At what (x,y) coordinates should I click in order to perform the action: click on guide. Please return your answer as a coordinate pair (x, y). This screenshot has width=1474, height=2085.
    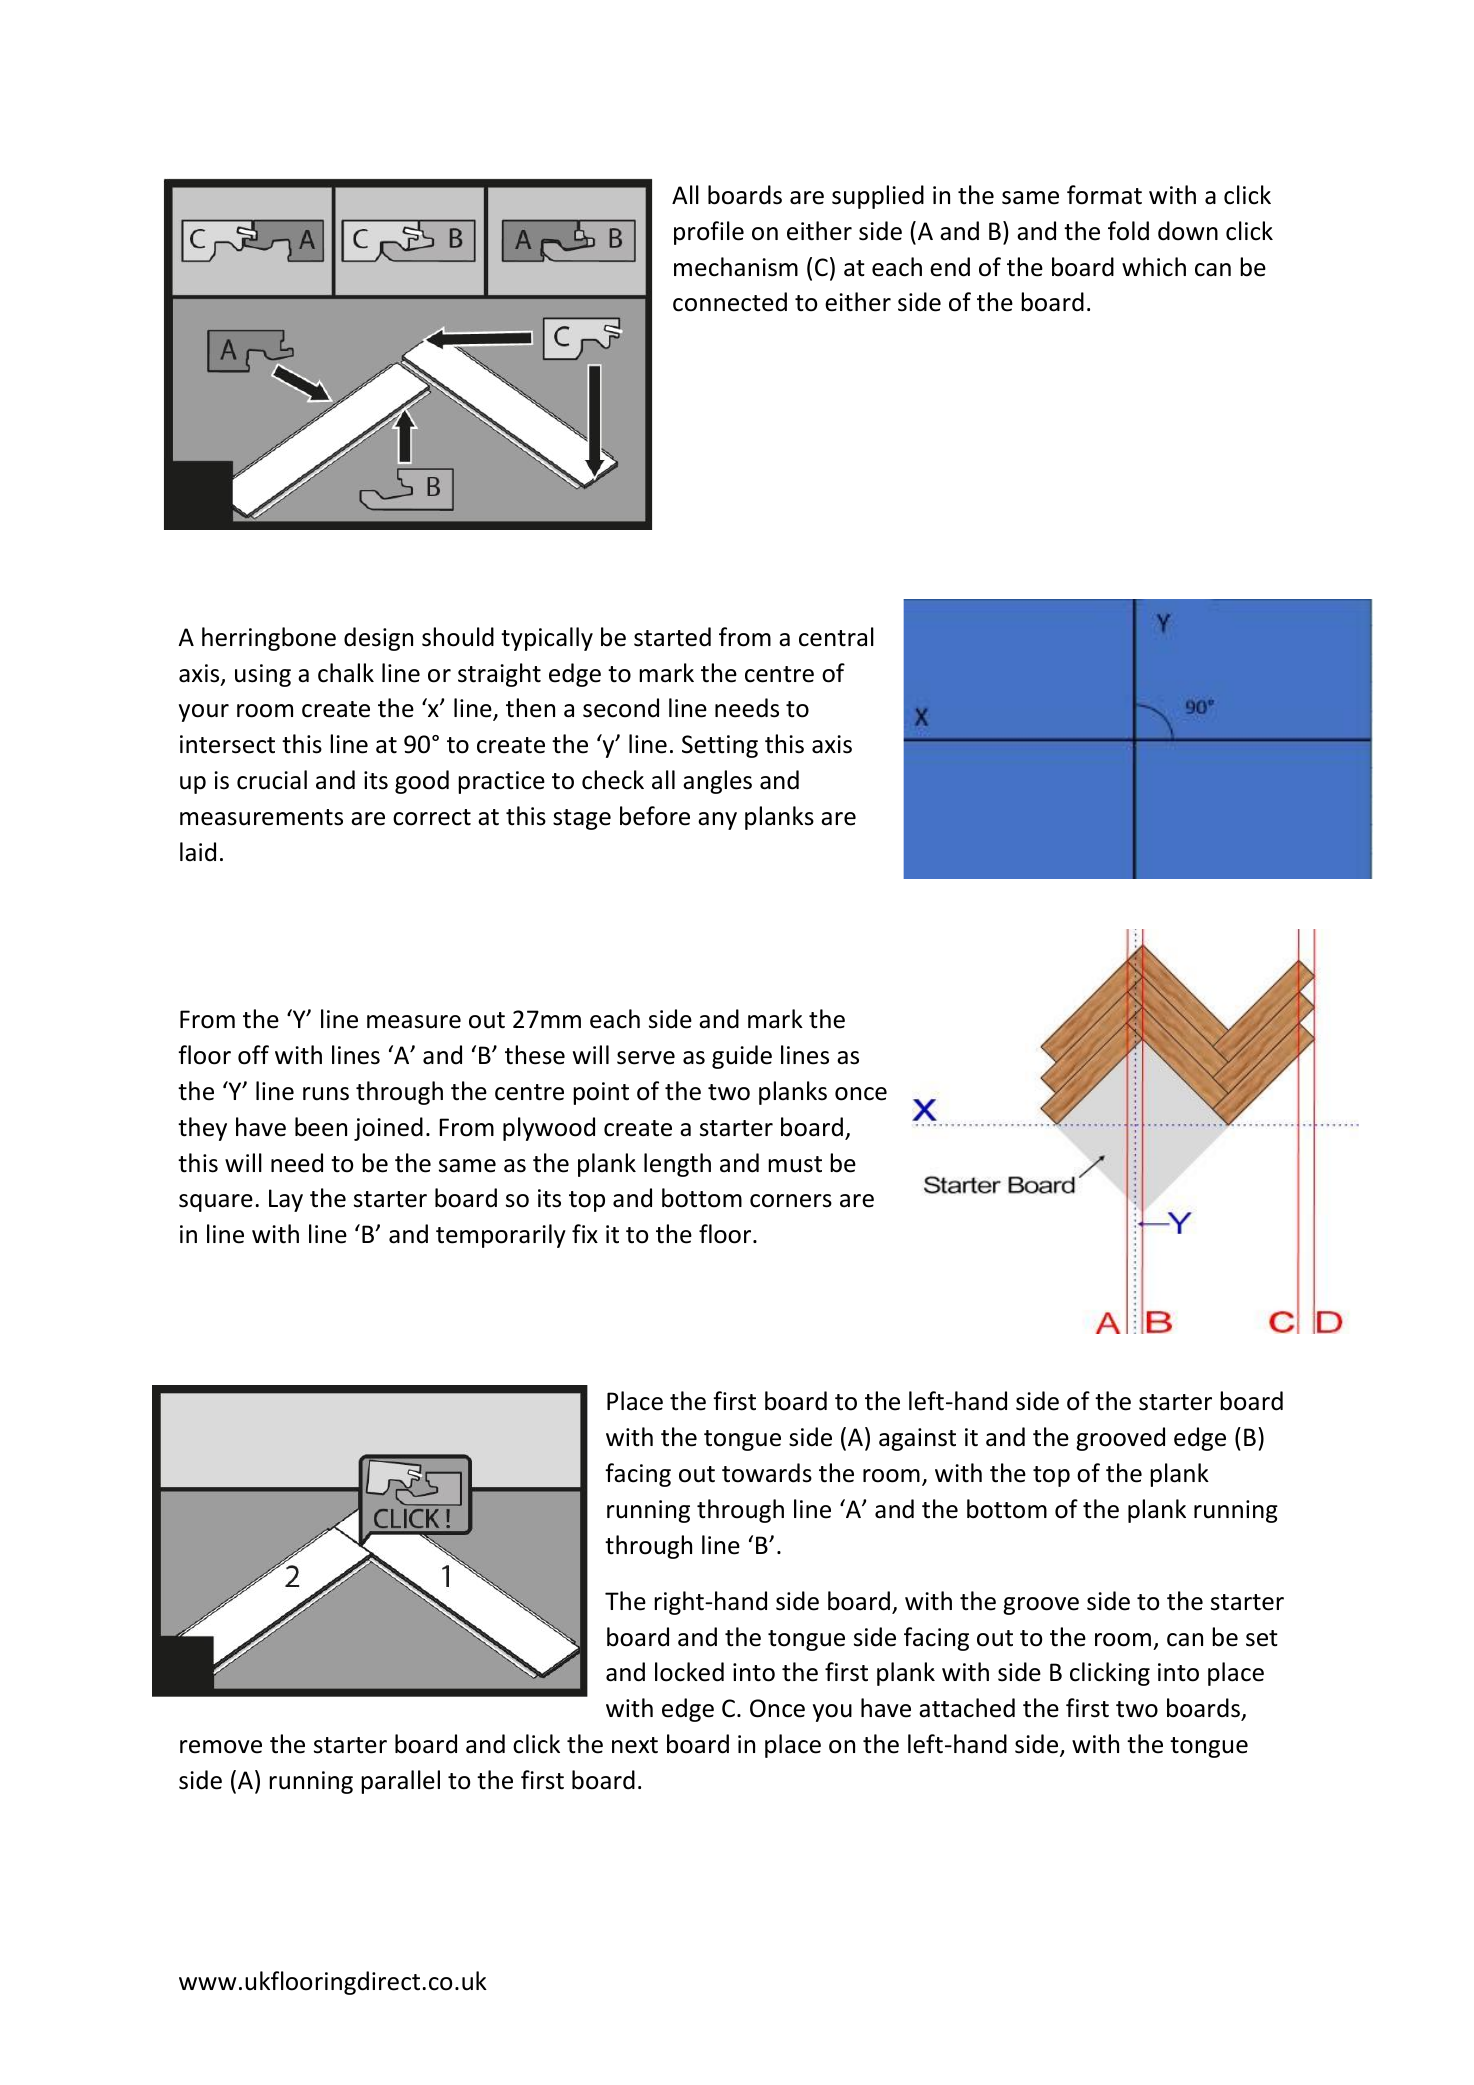
    Looking at the image, I should click on (742, 1057).
